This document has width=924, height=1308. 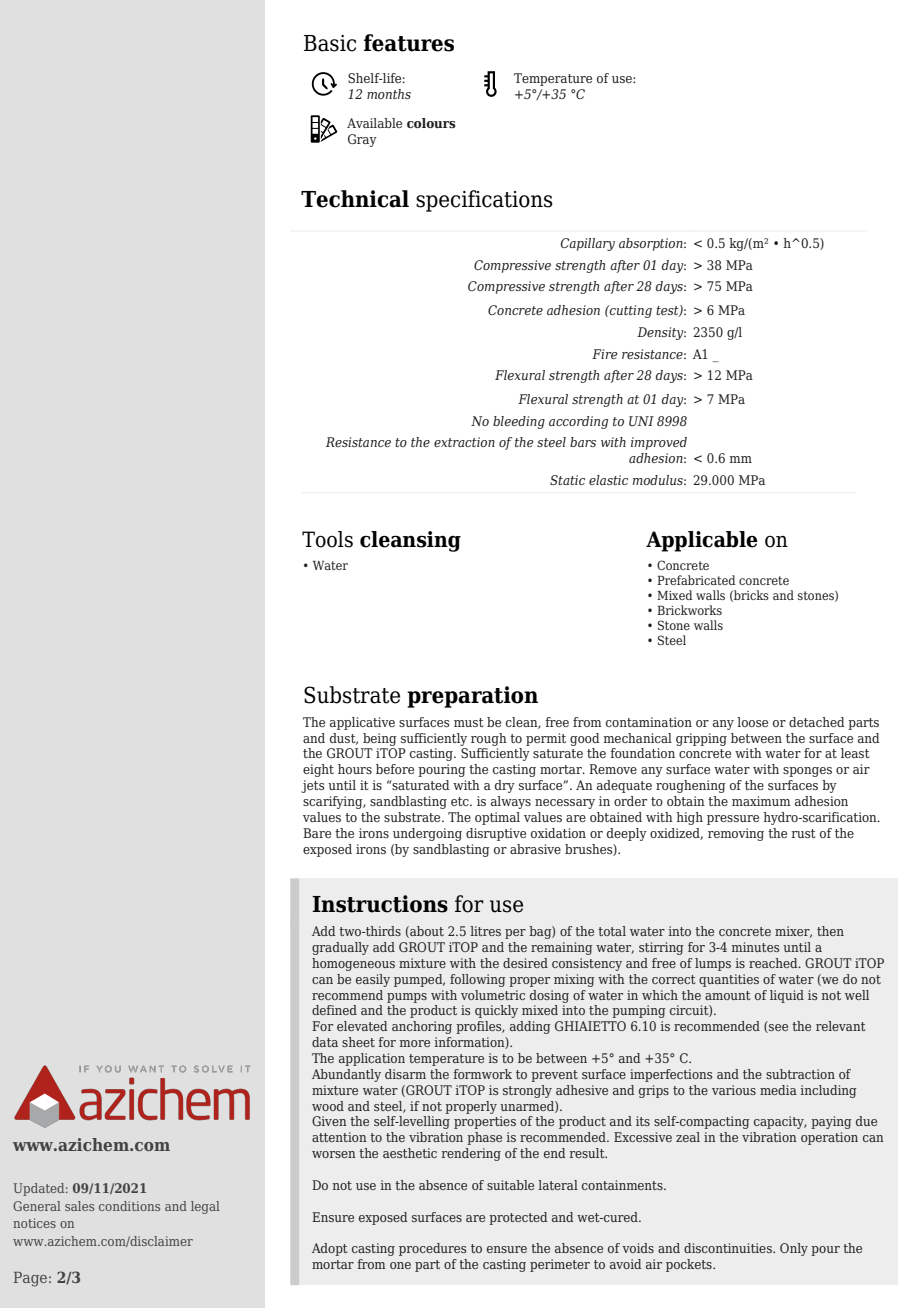 I want to click on Tools, so click(x=327, y=539).
